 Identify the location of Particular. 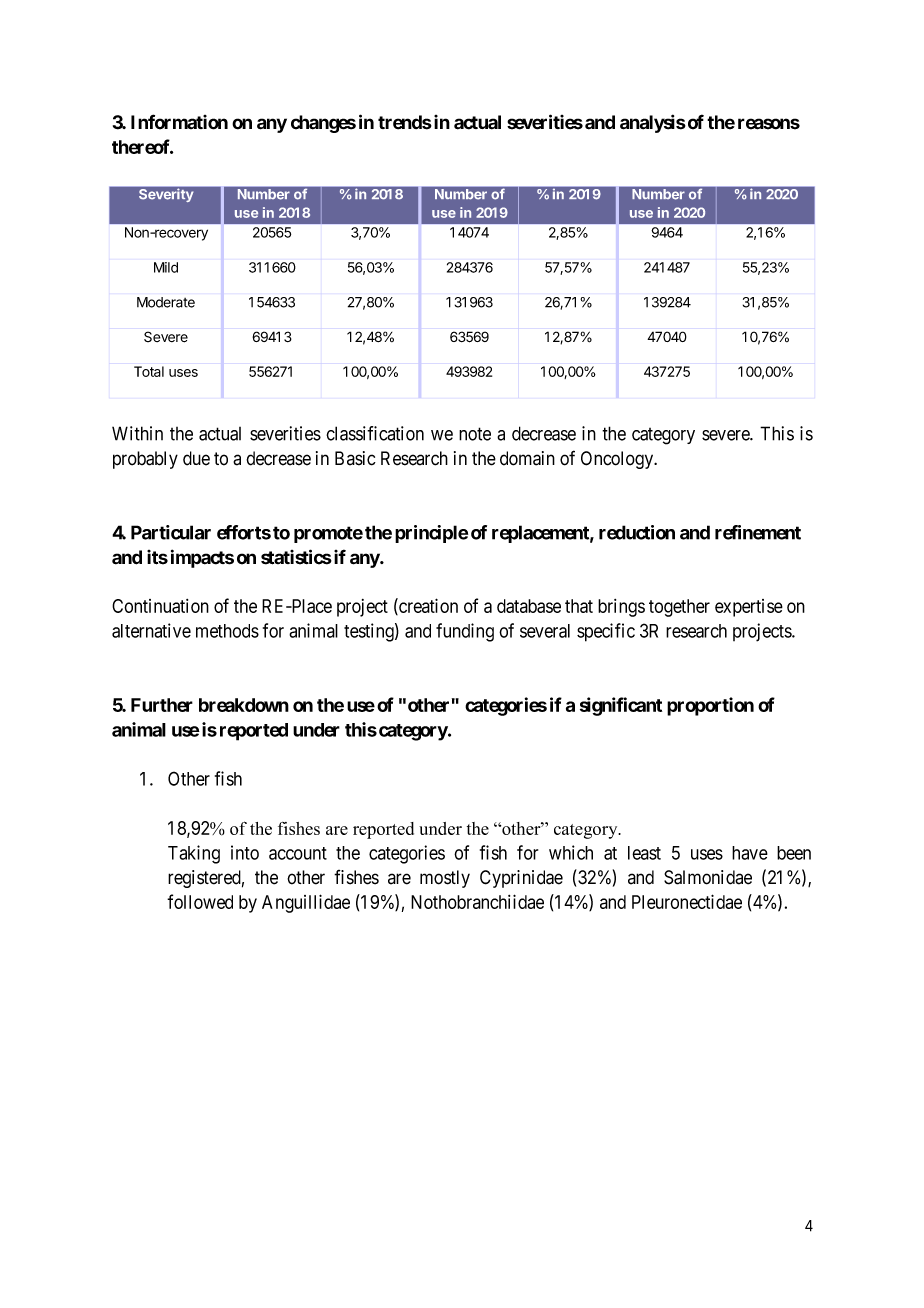
(171, 532).
